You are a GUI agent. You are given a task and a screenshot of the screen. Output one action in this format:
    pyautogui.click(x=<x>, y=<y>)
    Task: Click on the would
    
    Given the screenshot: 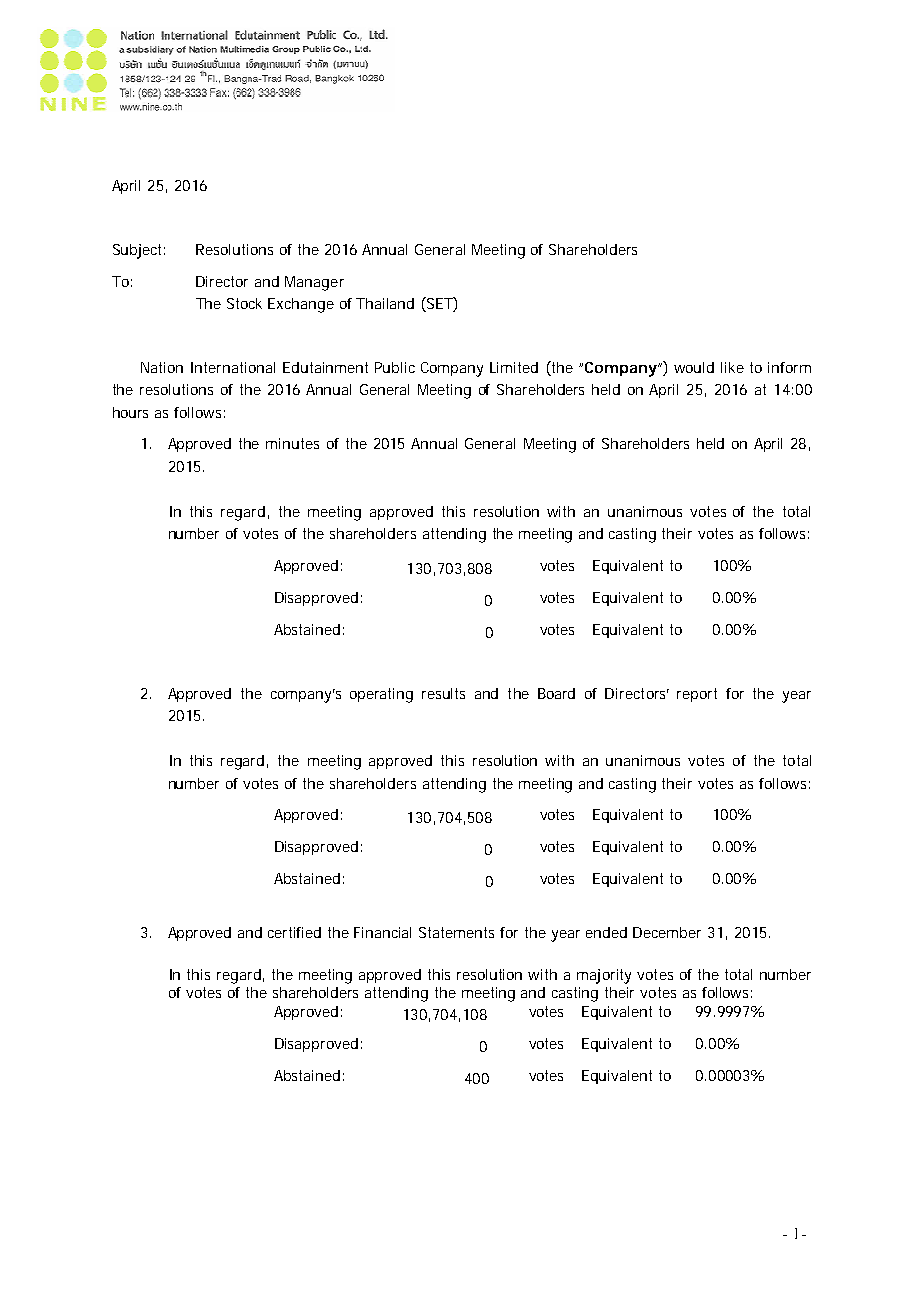 What is the action you would take?
    pyautogui.click(x=694, y=367)
